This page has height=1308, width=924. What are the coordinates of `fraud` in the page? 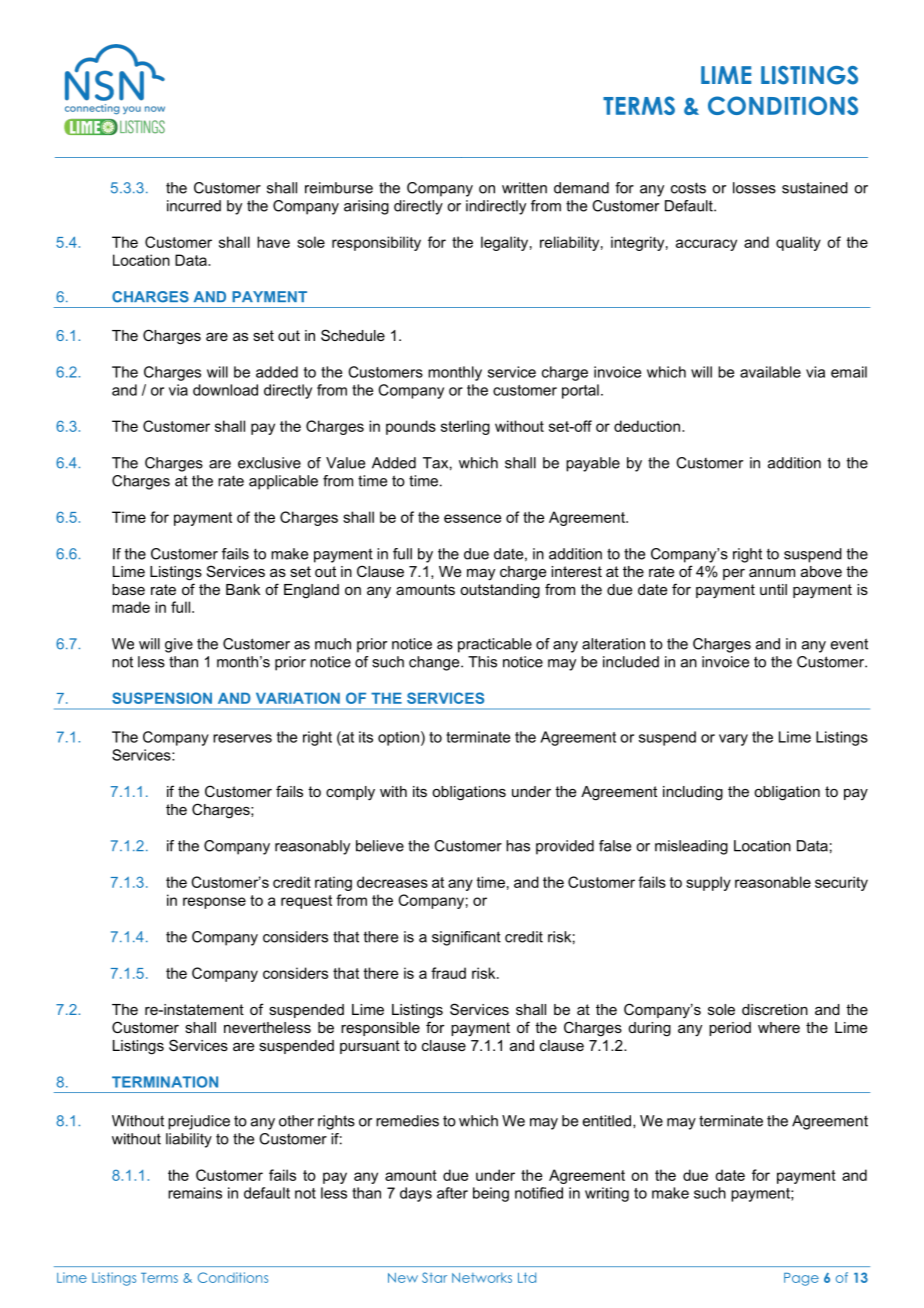 It's located at (448, 973).
